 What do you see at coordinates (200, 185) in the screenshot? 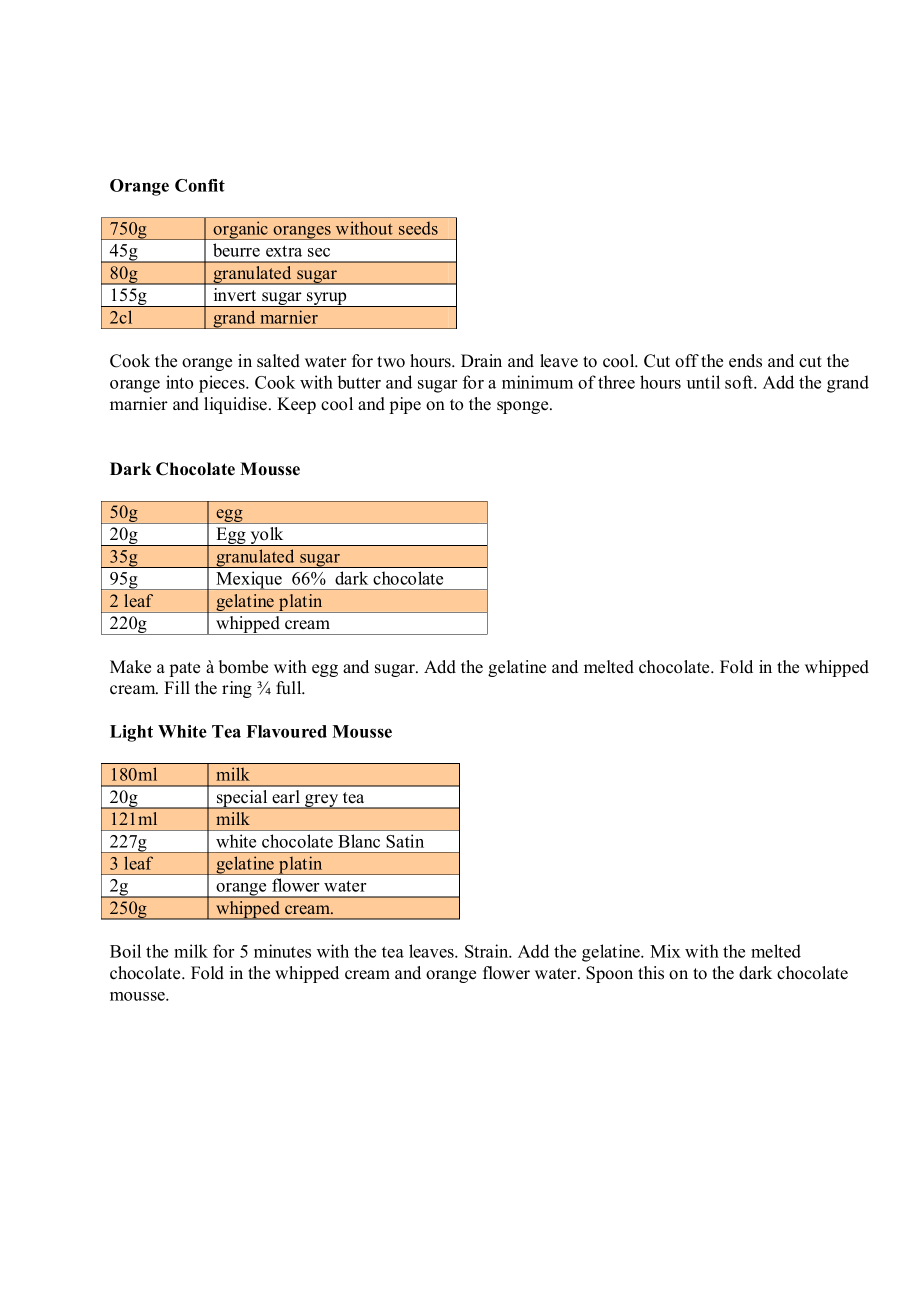
I see `Confit` at bounding box center [200, 185].
